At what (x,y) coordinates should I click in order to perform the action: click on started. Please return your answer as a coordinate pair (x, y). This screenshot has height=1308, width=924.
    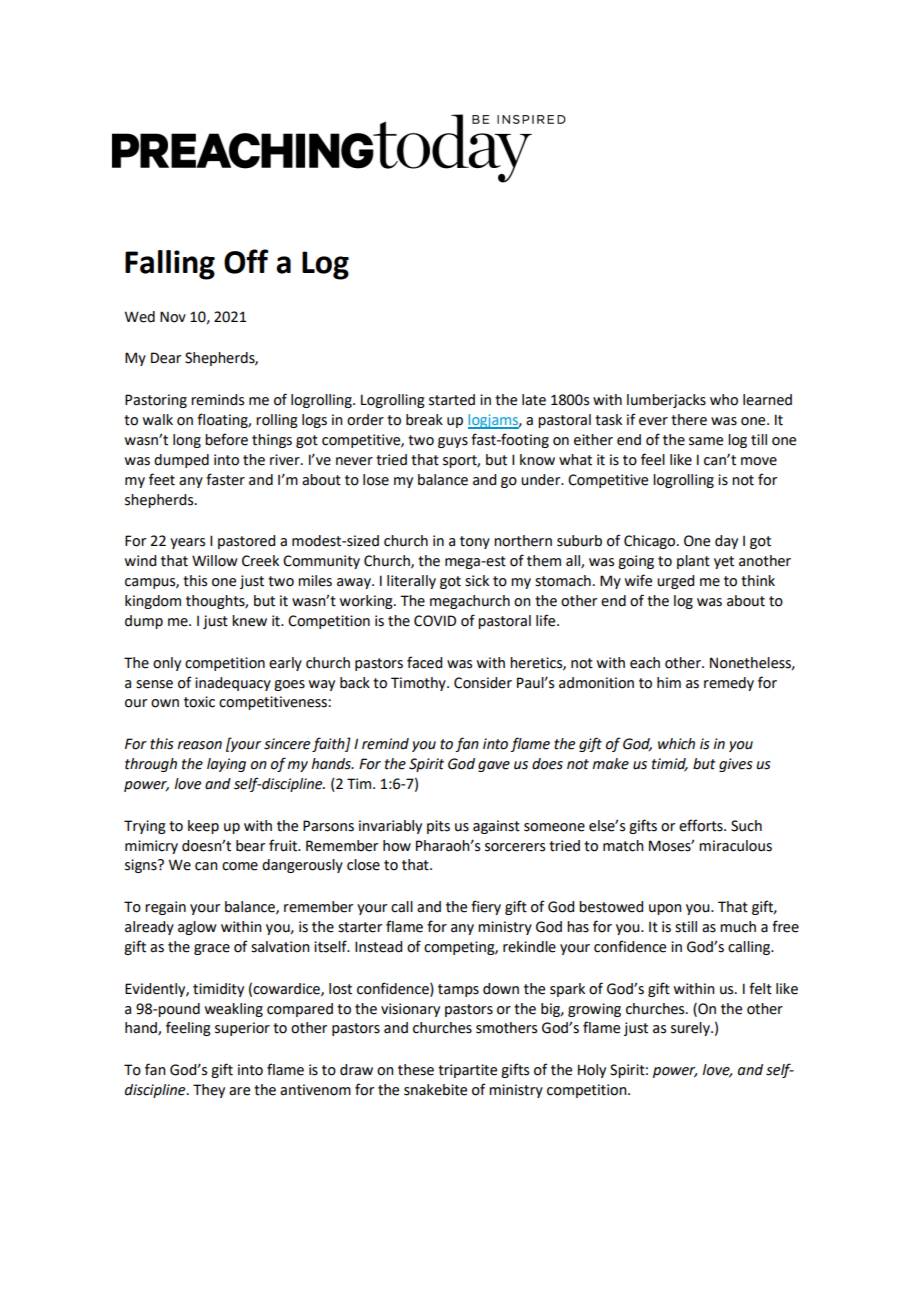
    Looking at the image, I should click on (452, 400).
